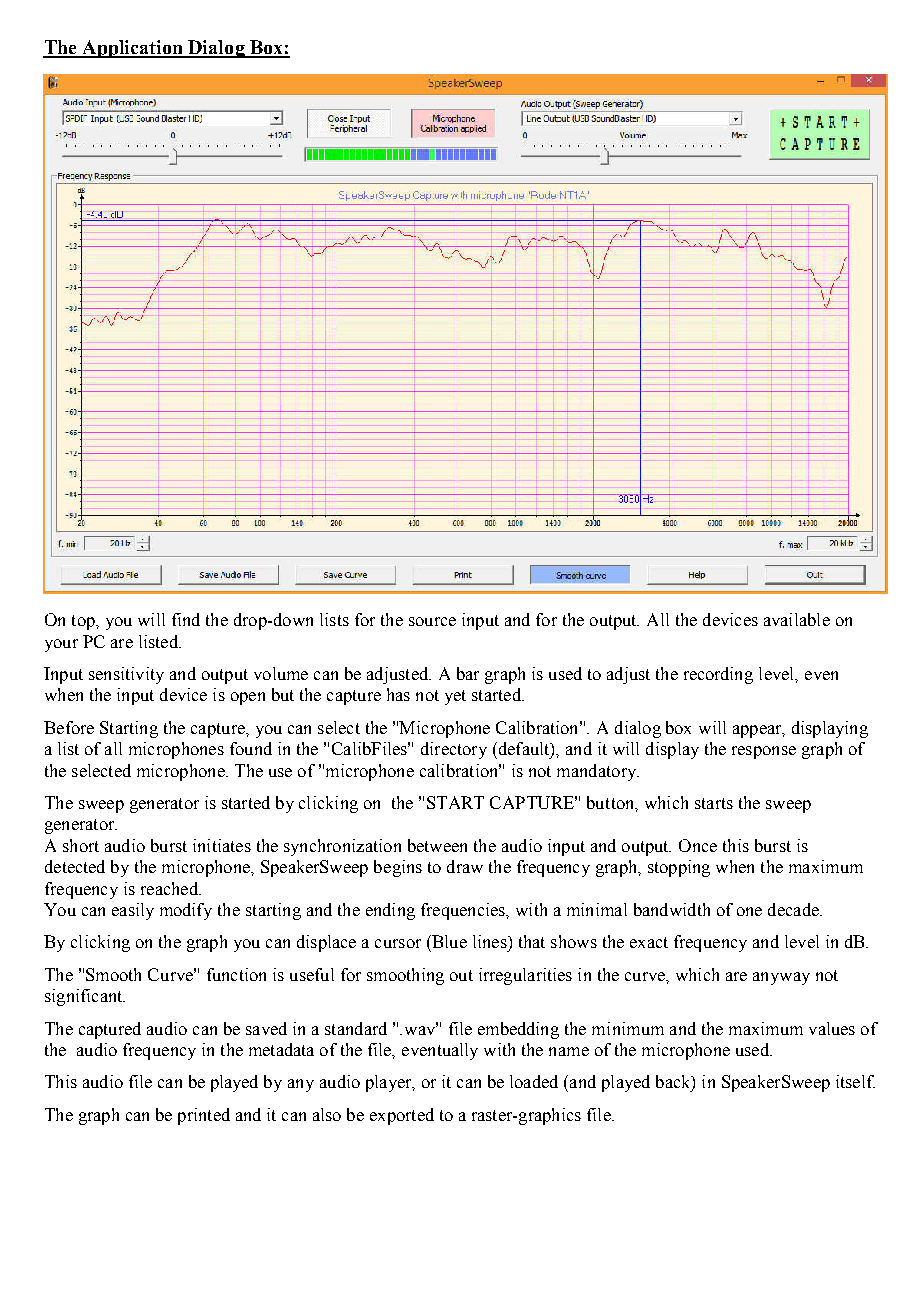 Image resolution: width=924 pixels, height=1308 pixels. Describe the element at coordinates (855, 1081) in the document. I see `itself` at that location.
